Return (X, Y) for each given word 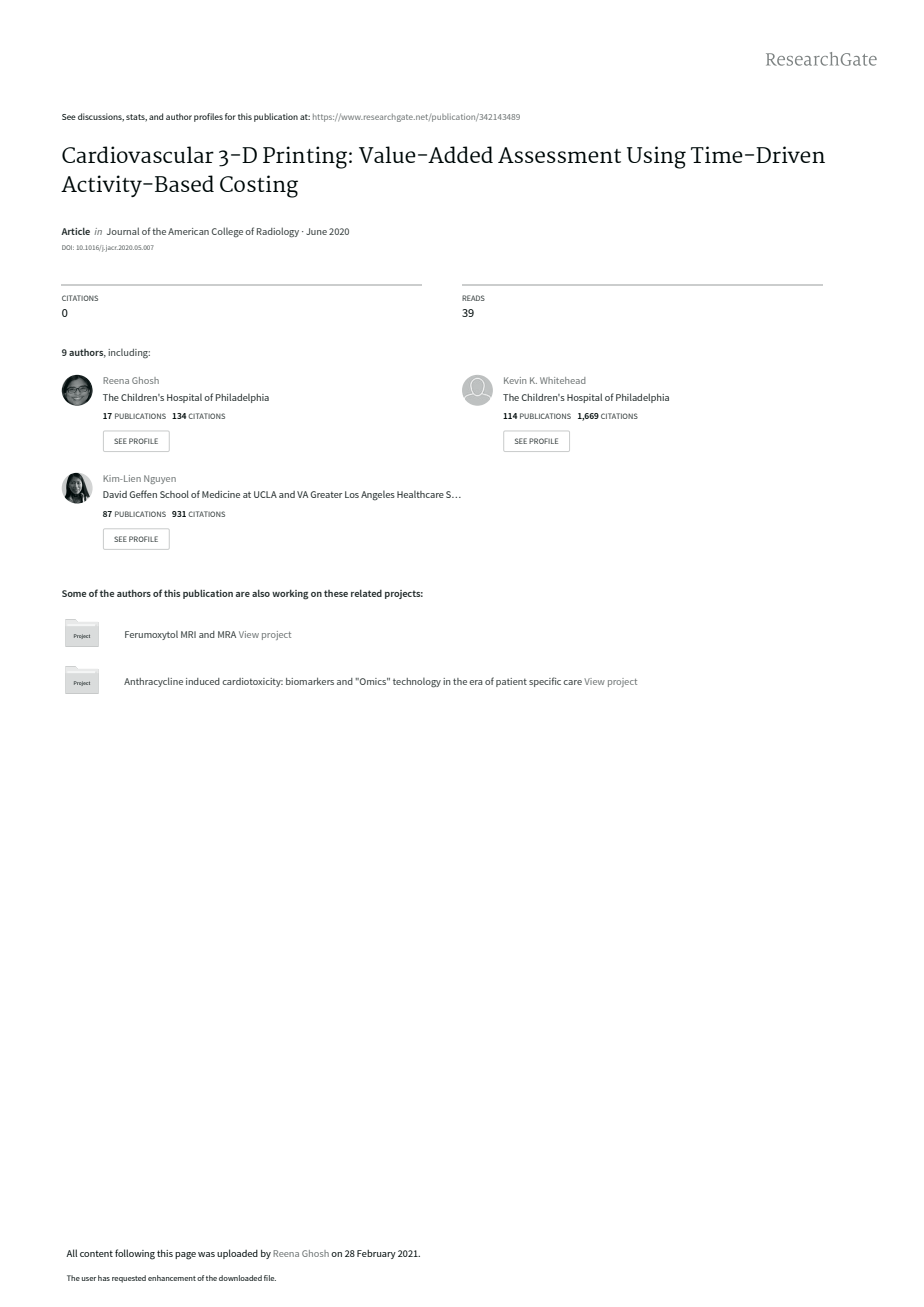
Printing (306, 157)
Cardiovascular (138, 154)
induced (203, 681)
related (366, 593)
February (376, 1254)
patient (511, 682)
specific (545, 682)
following (135, 1254)
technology (417, 683)
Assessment (559, 155)
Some (74, 593)
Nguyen (160, 479)
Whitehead (563, 380)
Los (352, 494)
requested (129, 1279)
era (476, 682)
